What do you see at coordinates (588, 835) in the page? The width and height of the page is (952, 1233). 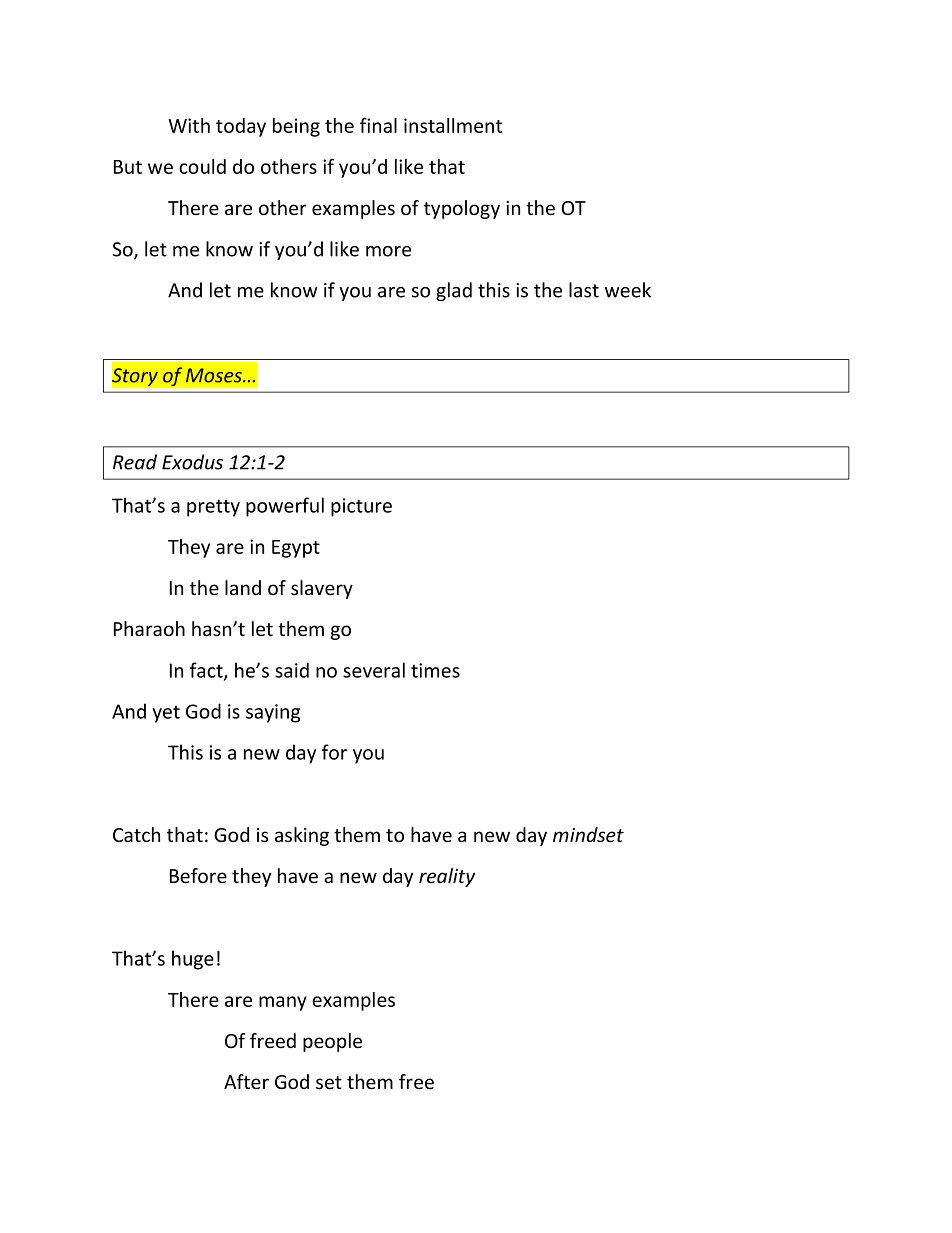 I see `mindset` at bounding box center [588, 835].
